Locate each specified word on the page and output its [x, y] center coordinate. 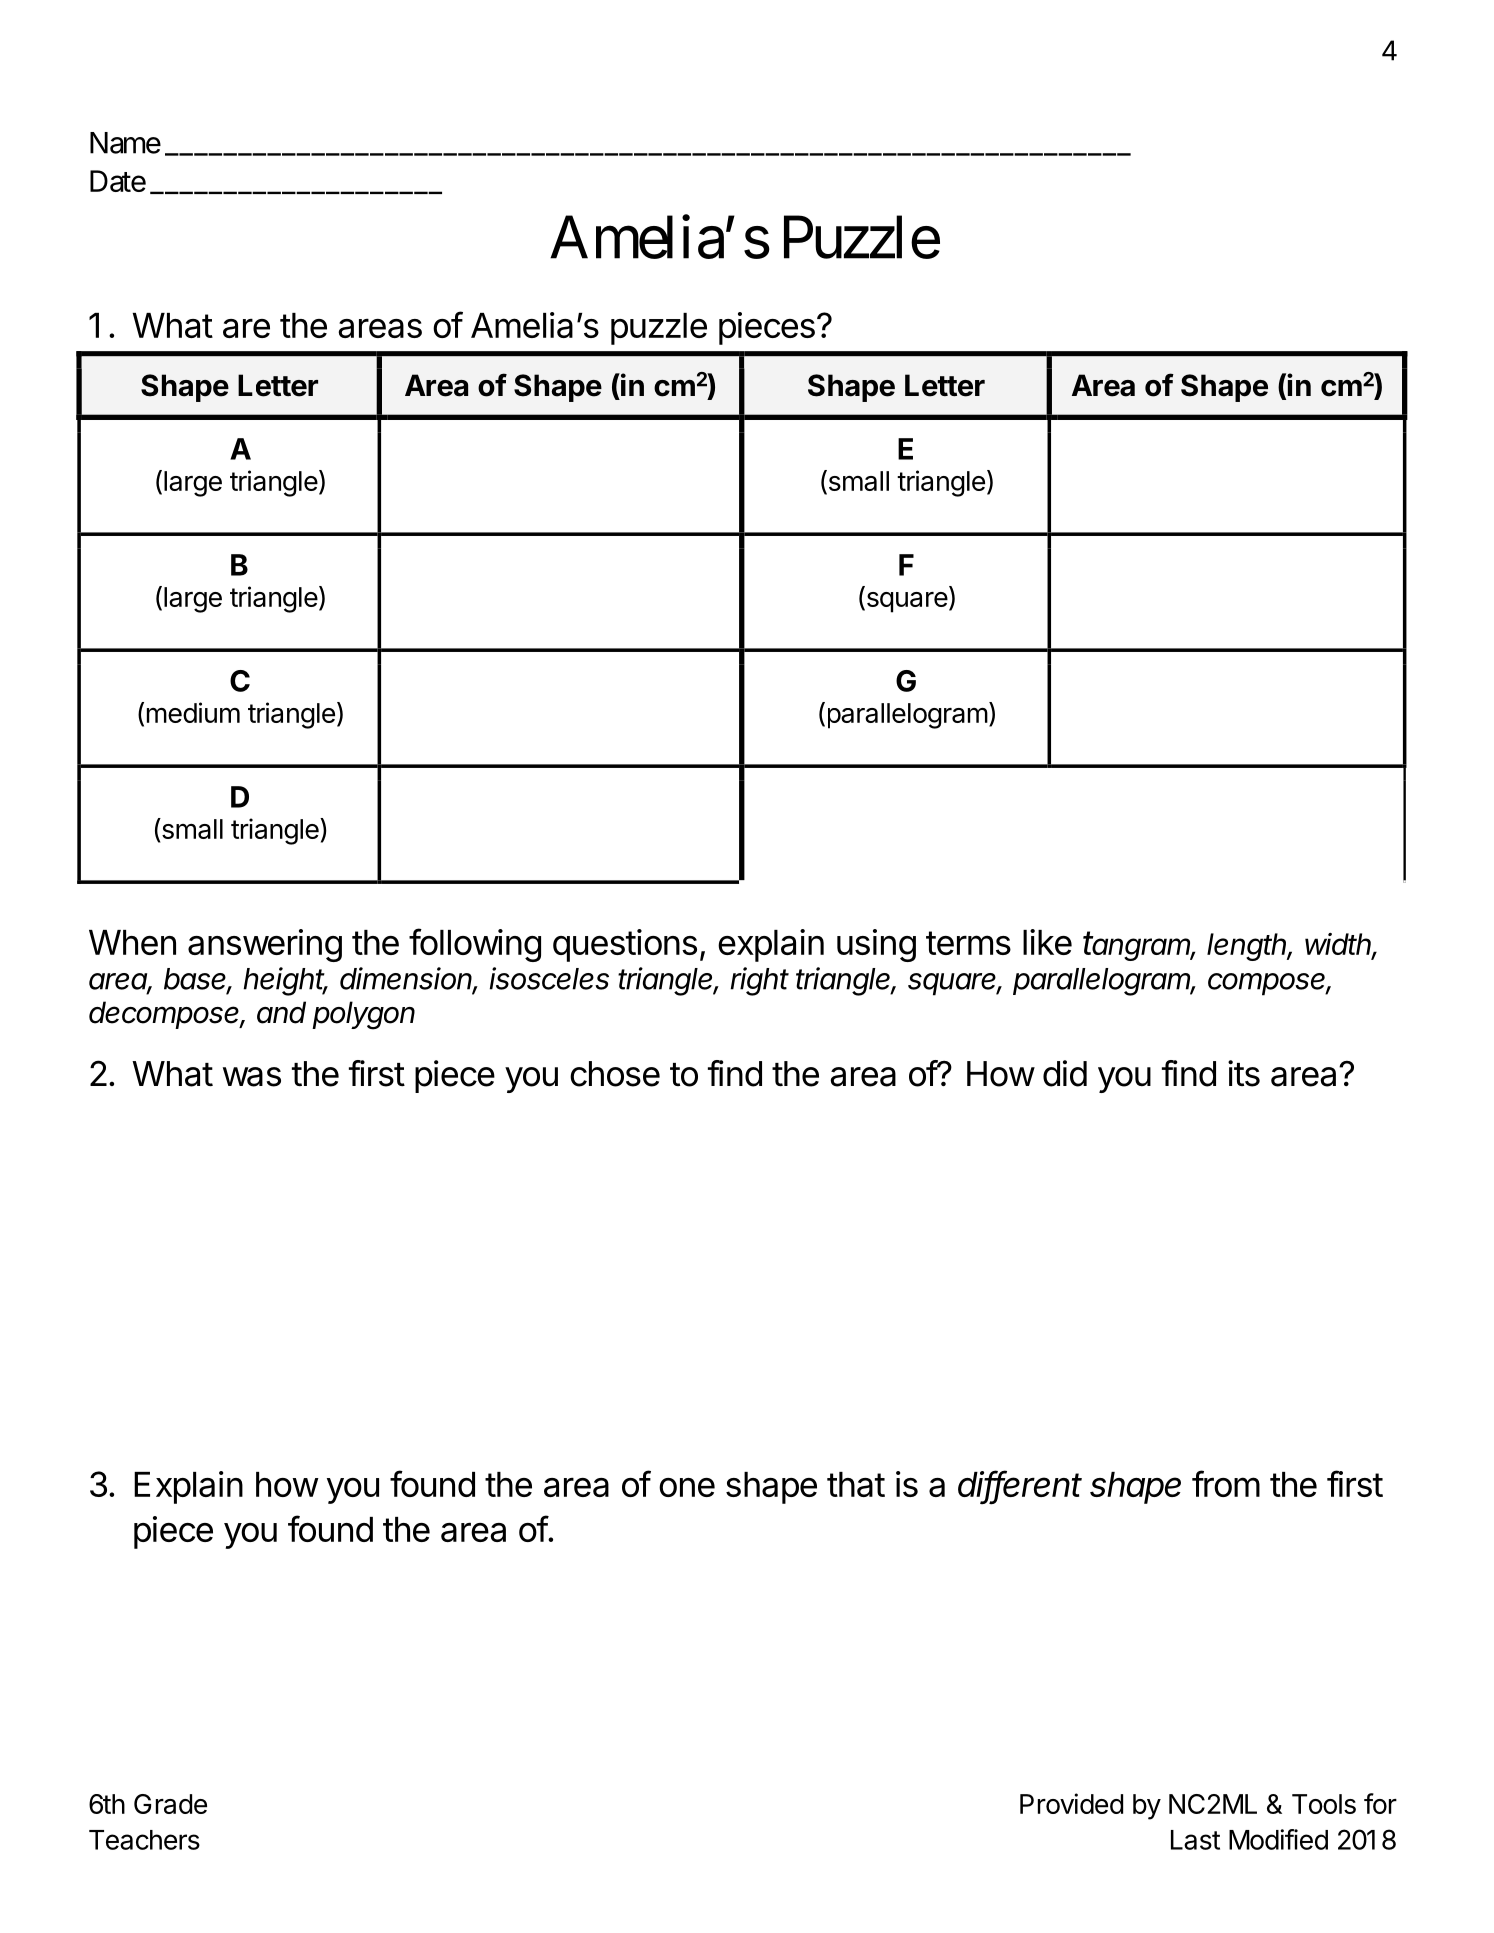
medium [193, 712]
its [1244, 1073]
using [876, 945]
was [252, 1077]
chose [615, 1074]
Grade [170, 1804]
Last [1195, 1840]
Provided [1071, 1803]
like [1047, 942]
